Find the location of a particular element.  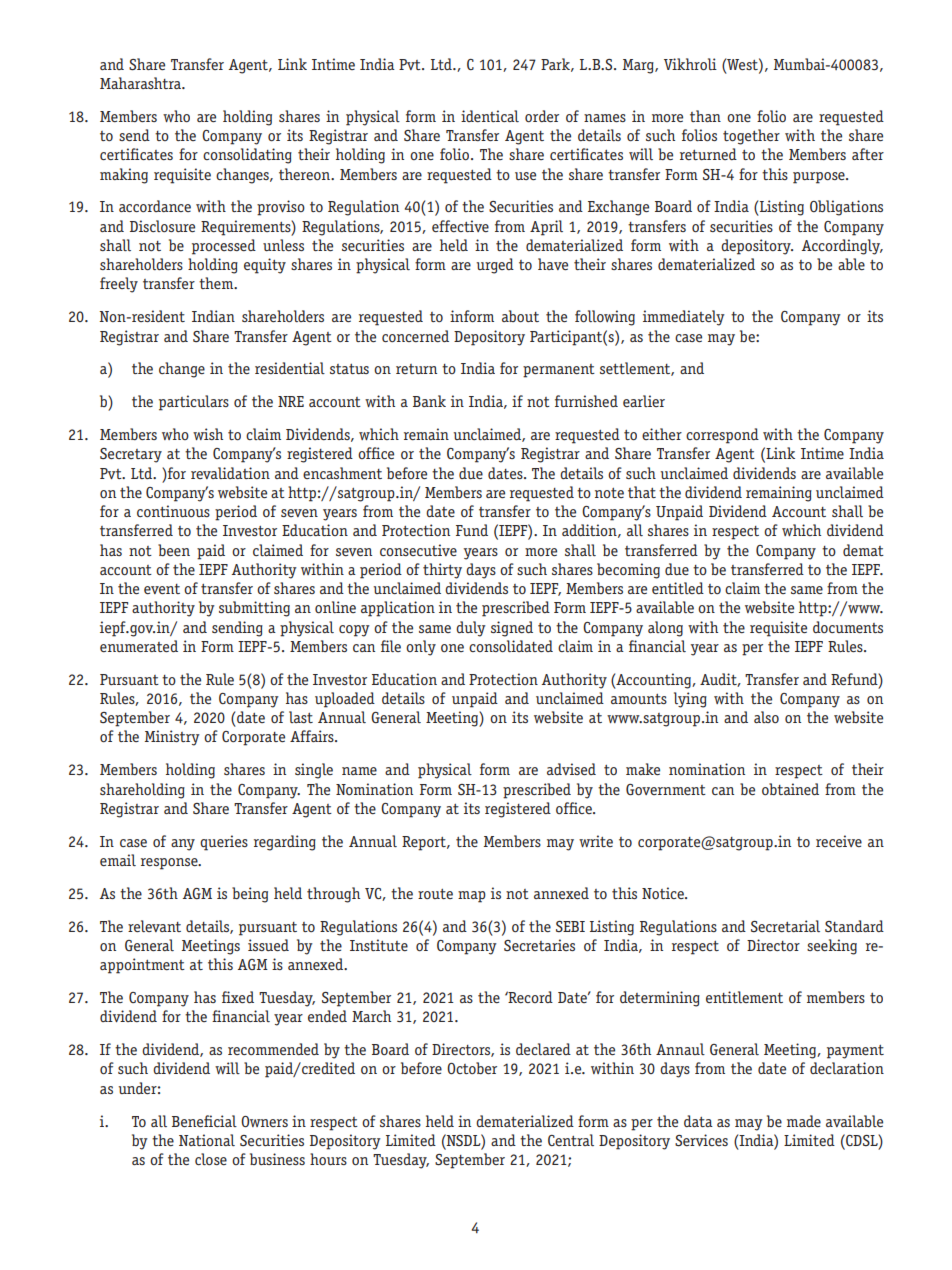

documents is located at coordinates (848, 627).
